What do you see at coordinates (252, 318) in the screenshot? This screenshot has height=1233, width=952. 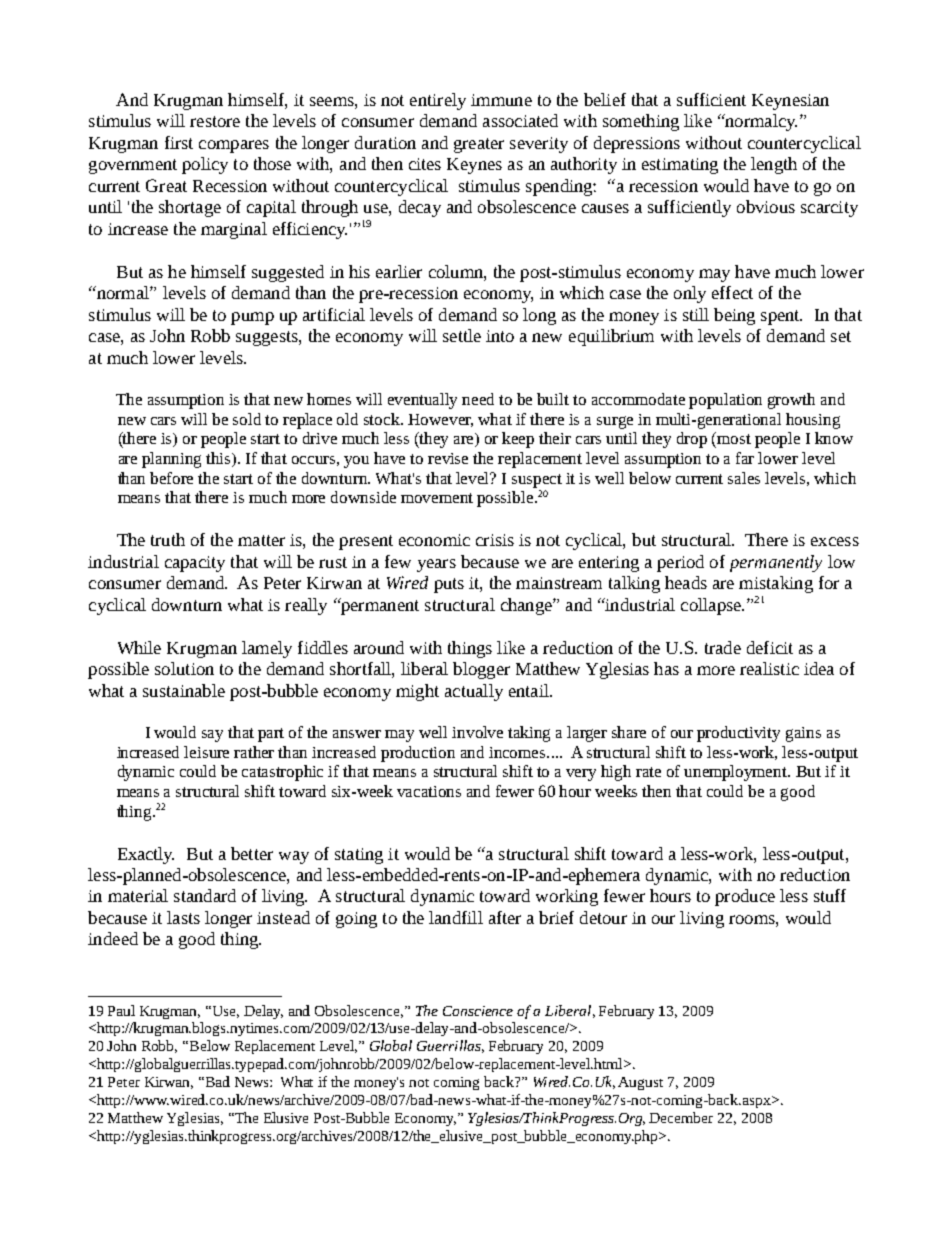 I see `pump` at bounding box center [252, 318].
